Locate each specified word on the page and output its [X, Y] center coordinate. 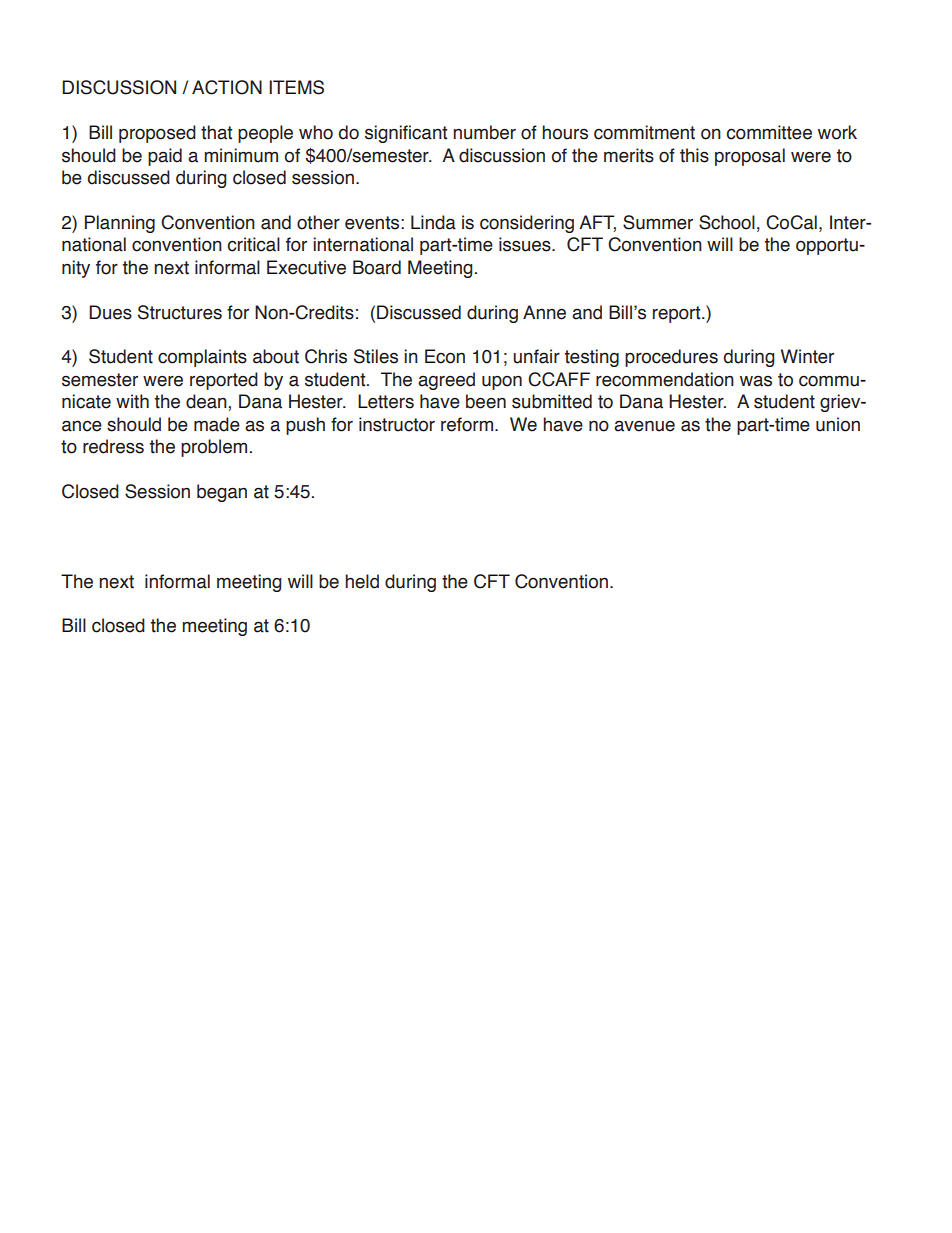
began [222, 493]
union [838, 424]
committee [769, 132]
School [727, 222]
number [484, 132]
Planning [120, 224]
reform [467, 424]
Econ [445, 356]
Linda [433, 222]
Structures [180, 312]
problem [214, 448]
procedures [671, 358]
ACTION [227, 87]
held [362, 581]
